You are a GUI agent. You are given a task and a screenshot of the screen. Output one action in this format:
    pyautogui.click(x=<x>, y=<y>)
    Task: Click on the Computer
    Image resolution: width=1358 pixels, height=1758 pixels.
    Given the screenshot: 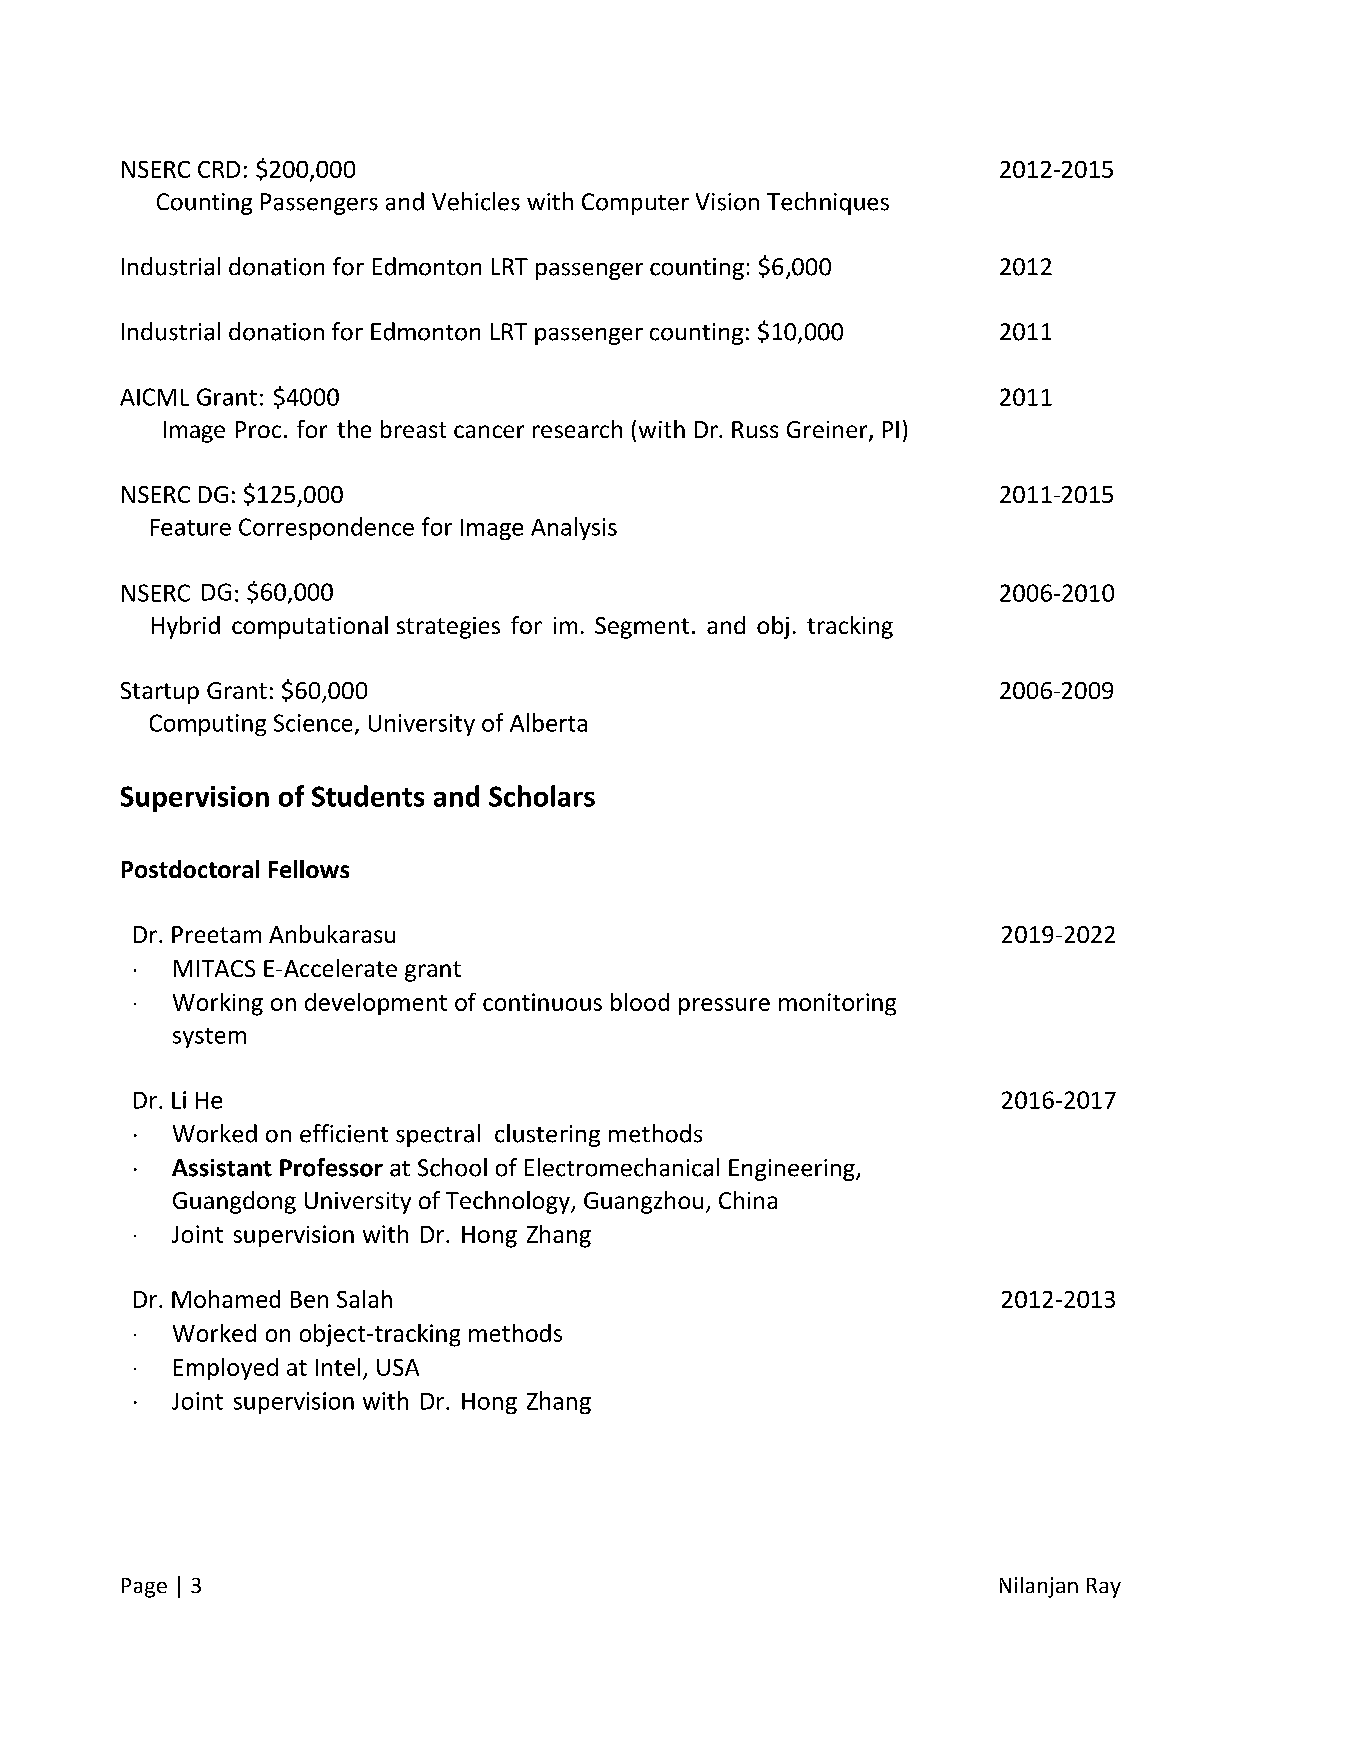 What is the action you would take?
    pyautogui.click(x=635, y=204)
